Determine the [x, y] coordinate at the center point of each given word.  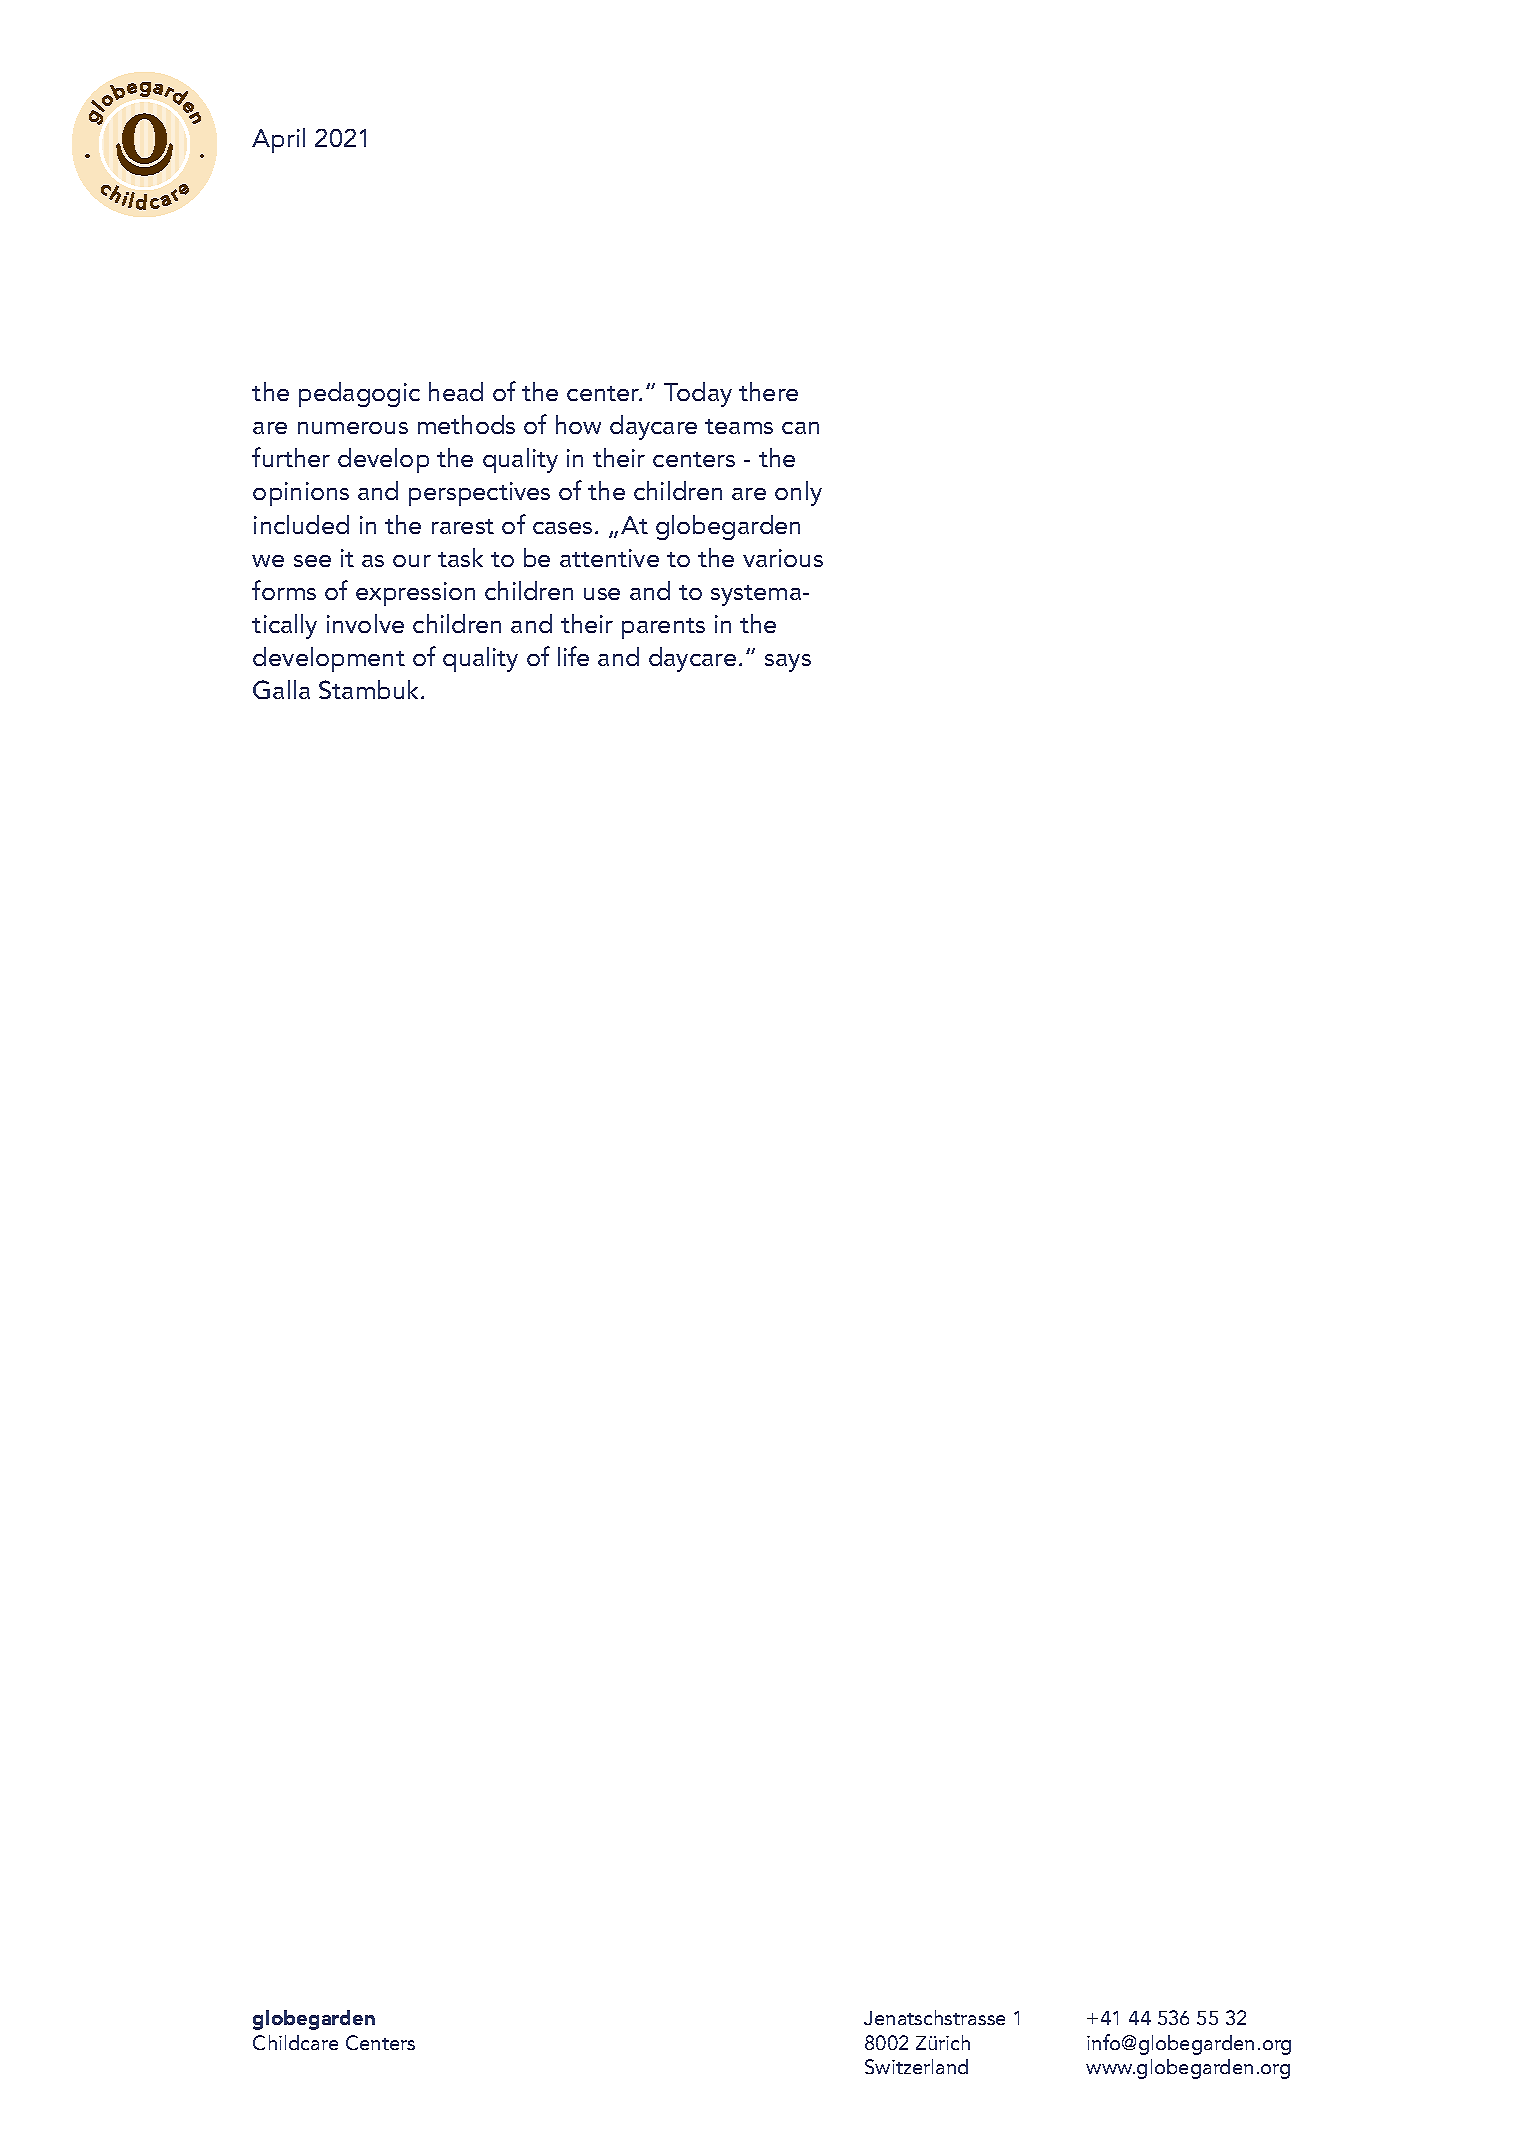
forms [284, 590]
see [312, 561]
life [573, 656]
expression [415, 594]
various [783, 558]
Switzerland [916, 2066]
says [788, 663]
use [602, 594]
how [578, 424]
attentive [609, 558]
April [278, 140]
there [768, 391]
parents [663, 628]
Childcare [295, 2042]
